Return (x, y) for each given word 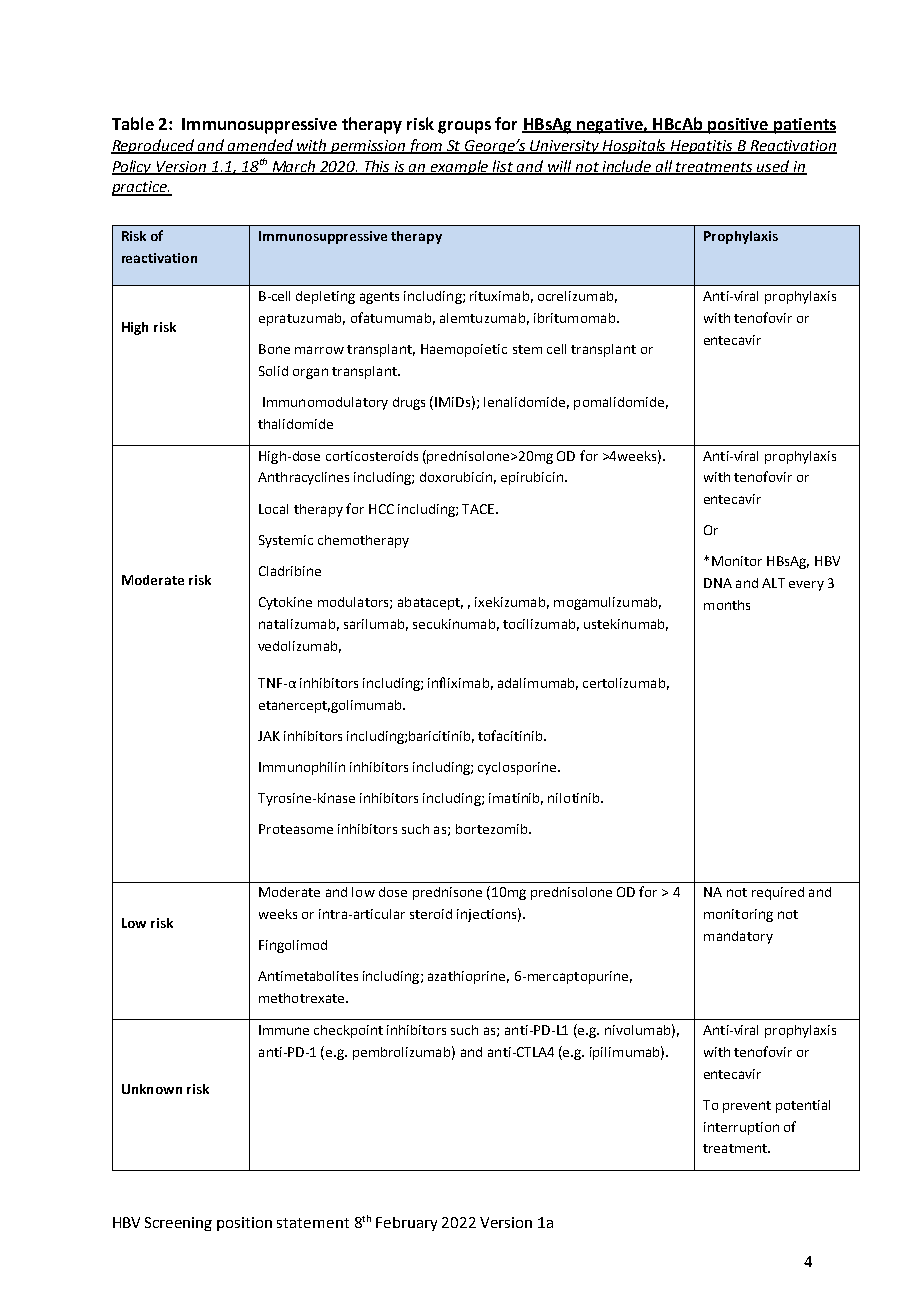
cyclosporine (518, 768)
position (244, 1224)
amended (261, 146)
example (460, 167)
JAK (269, 736)
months (727, 605)
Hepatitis (702, 147)
